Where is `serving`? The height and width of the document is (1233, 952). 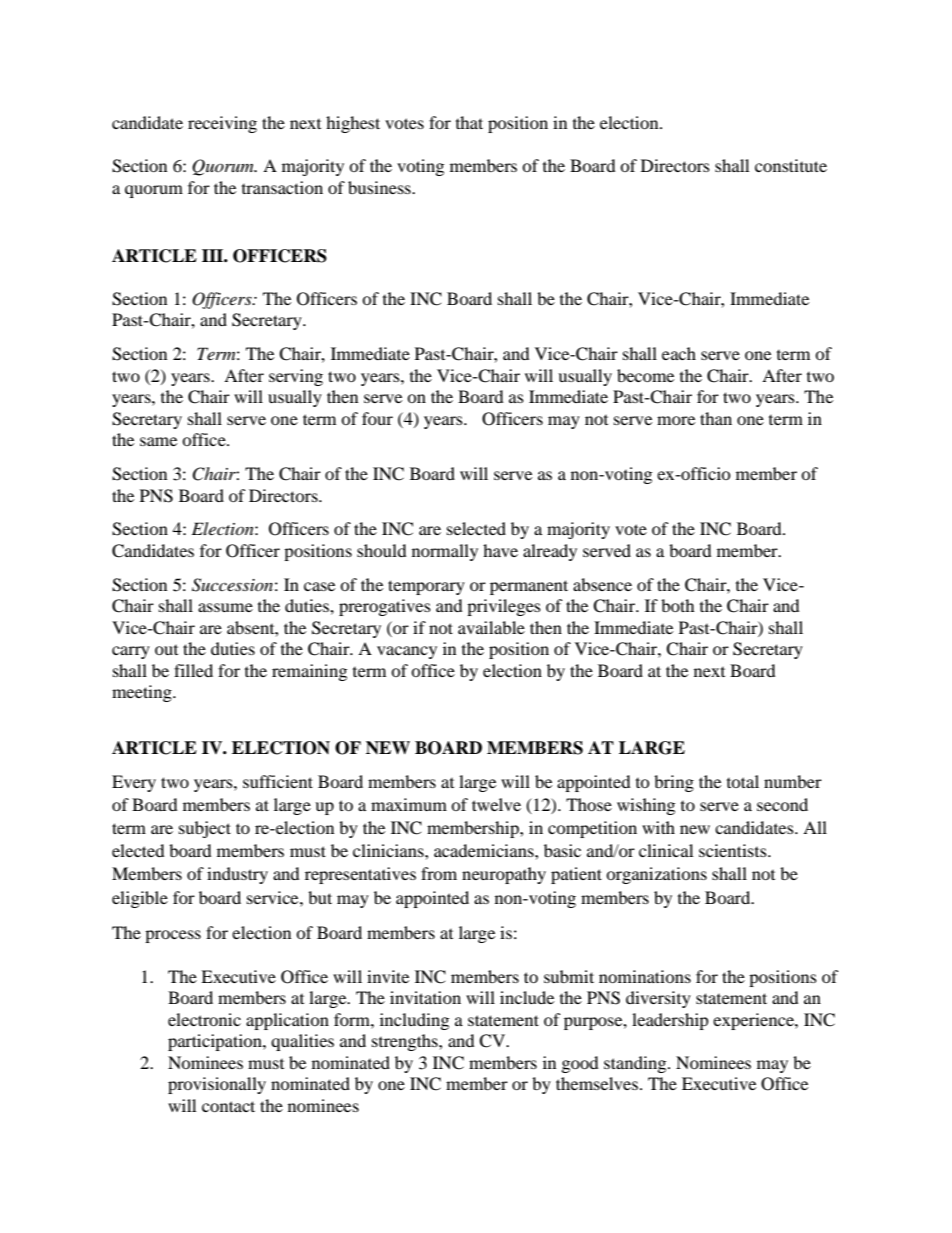
serving is located at coordinates (296, 377).
